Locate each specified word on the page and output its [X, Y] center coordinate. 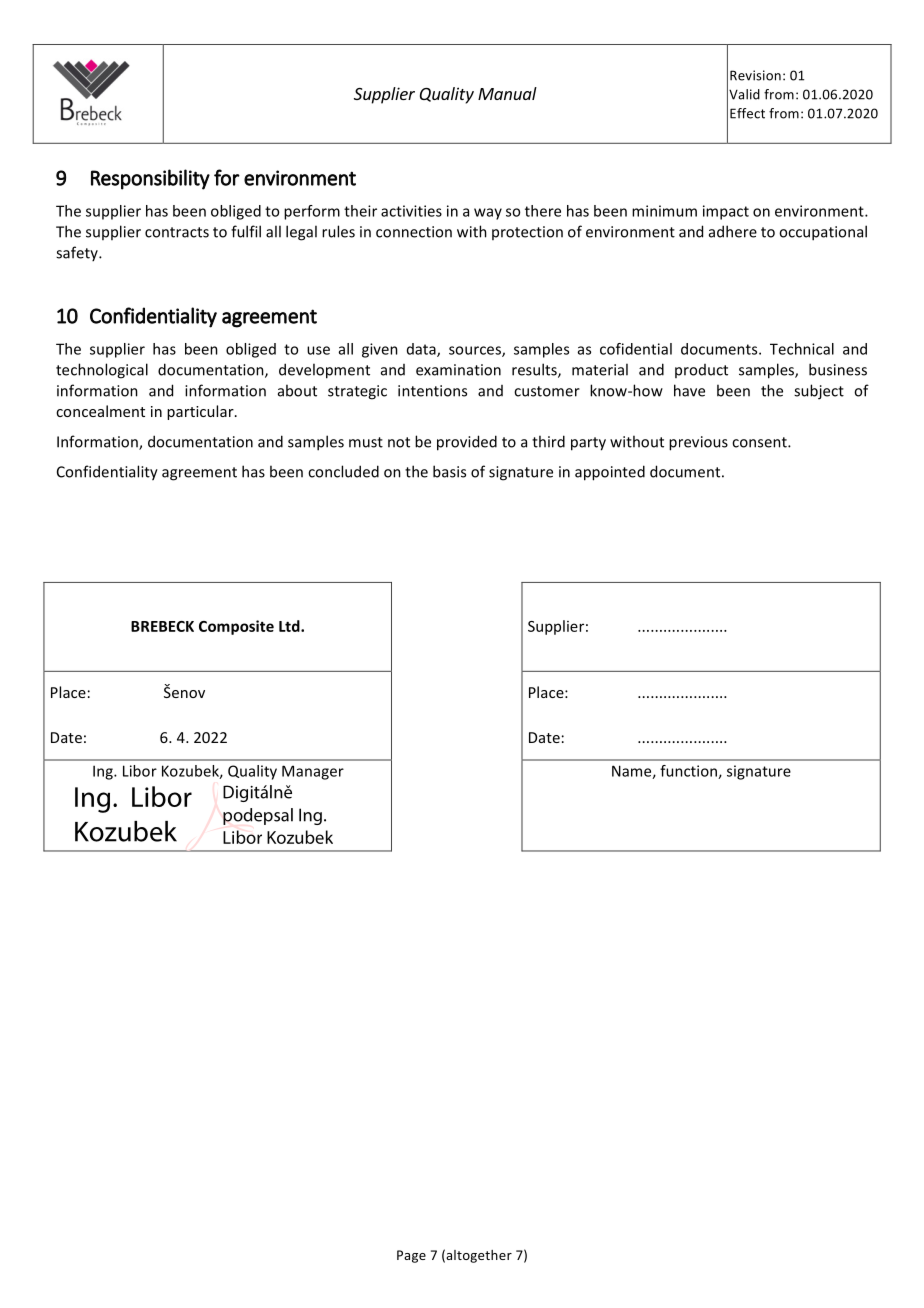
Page [411, 1256]
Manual [507, 93]
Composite [236, 627]
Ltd [290, 626]
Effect [747, 113]
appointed [610, 473]
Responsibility [150, 179]
